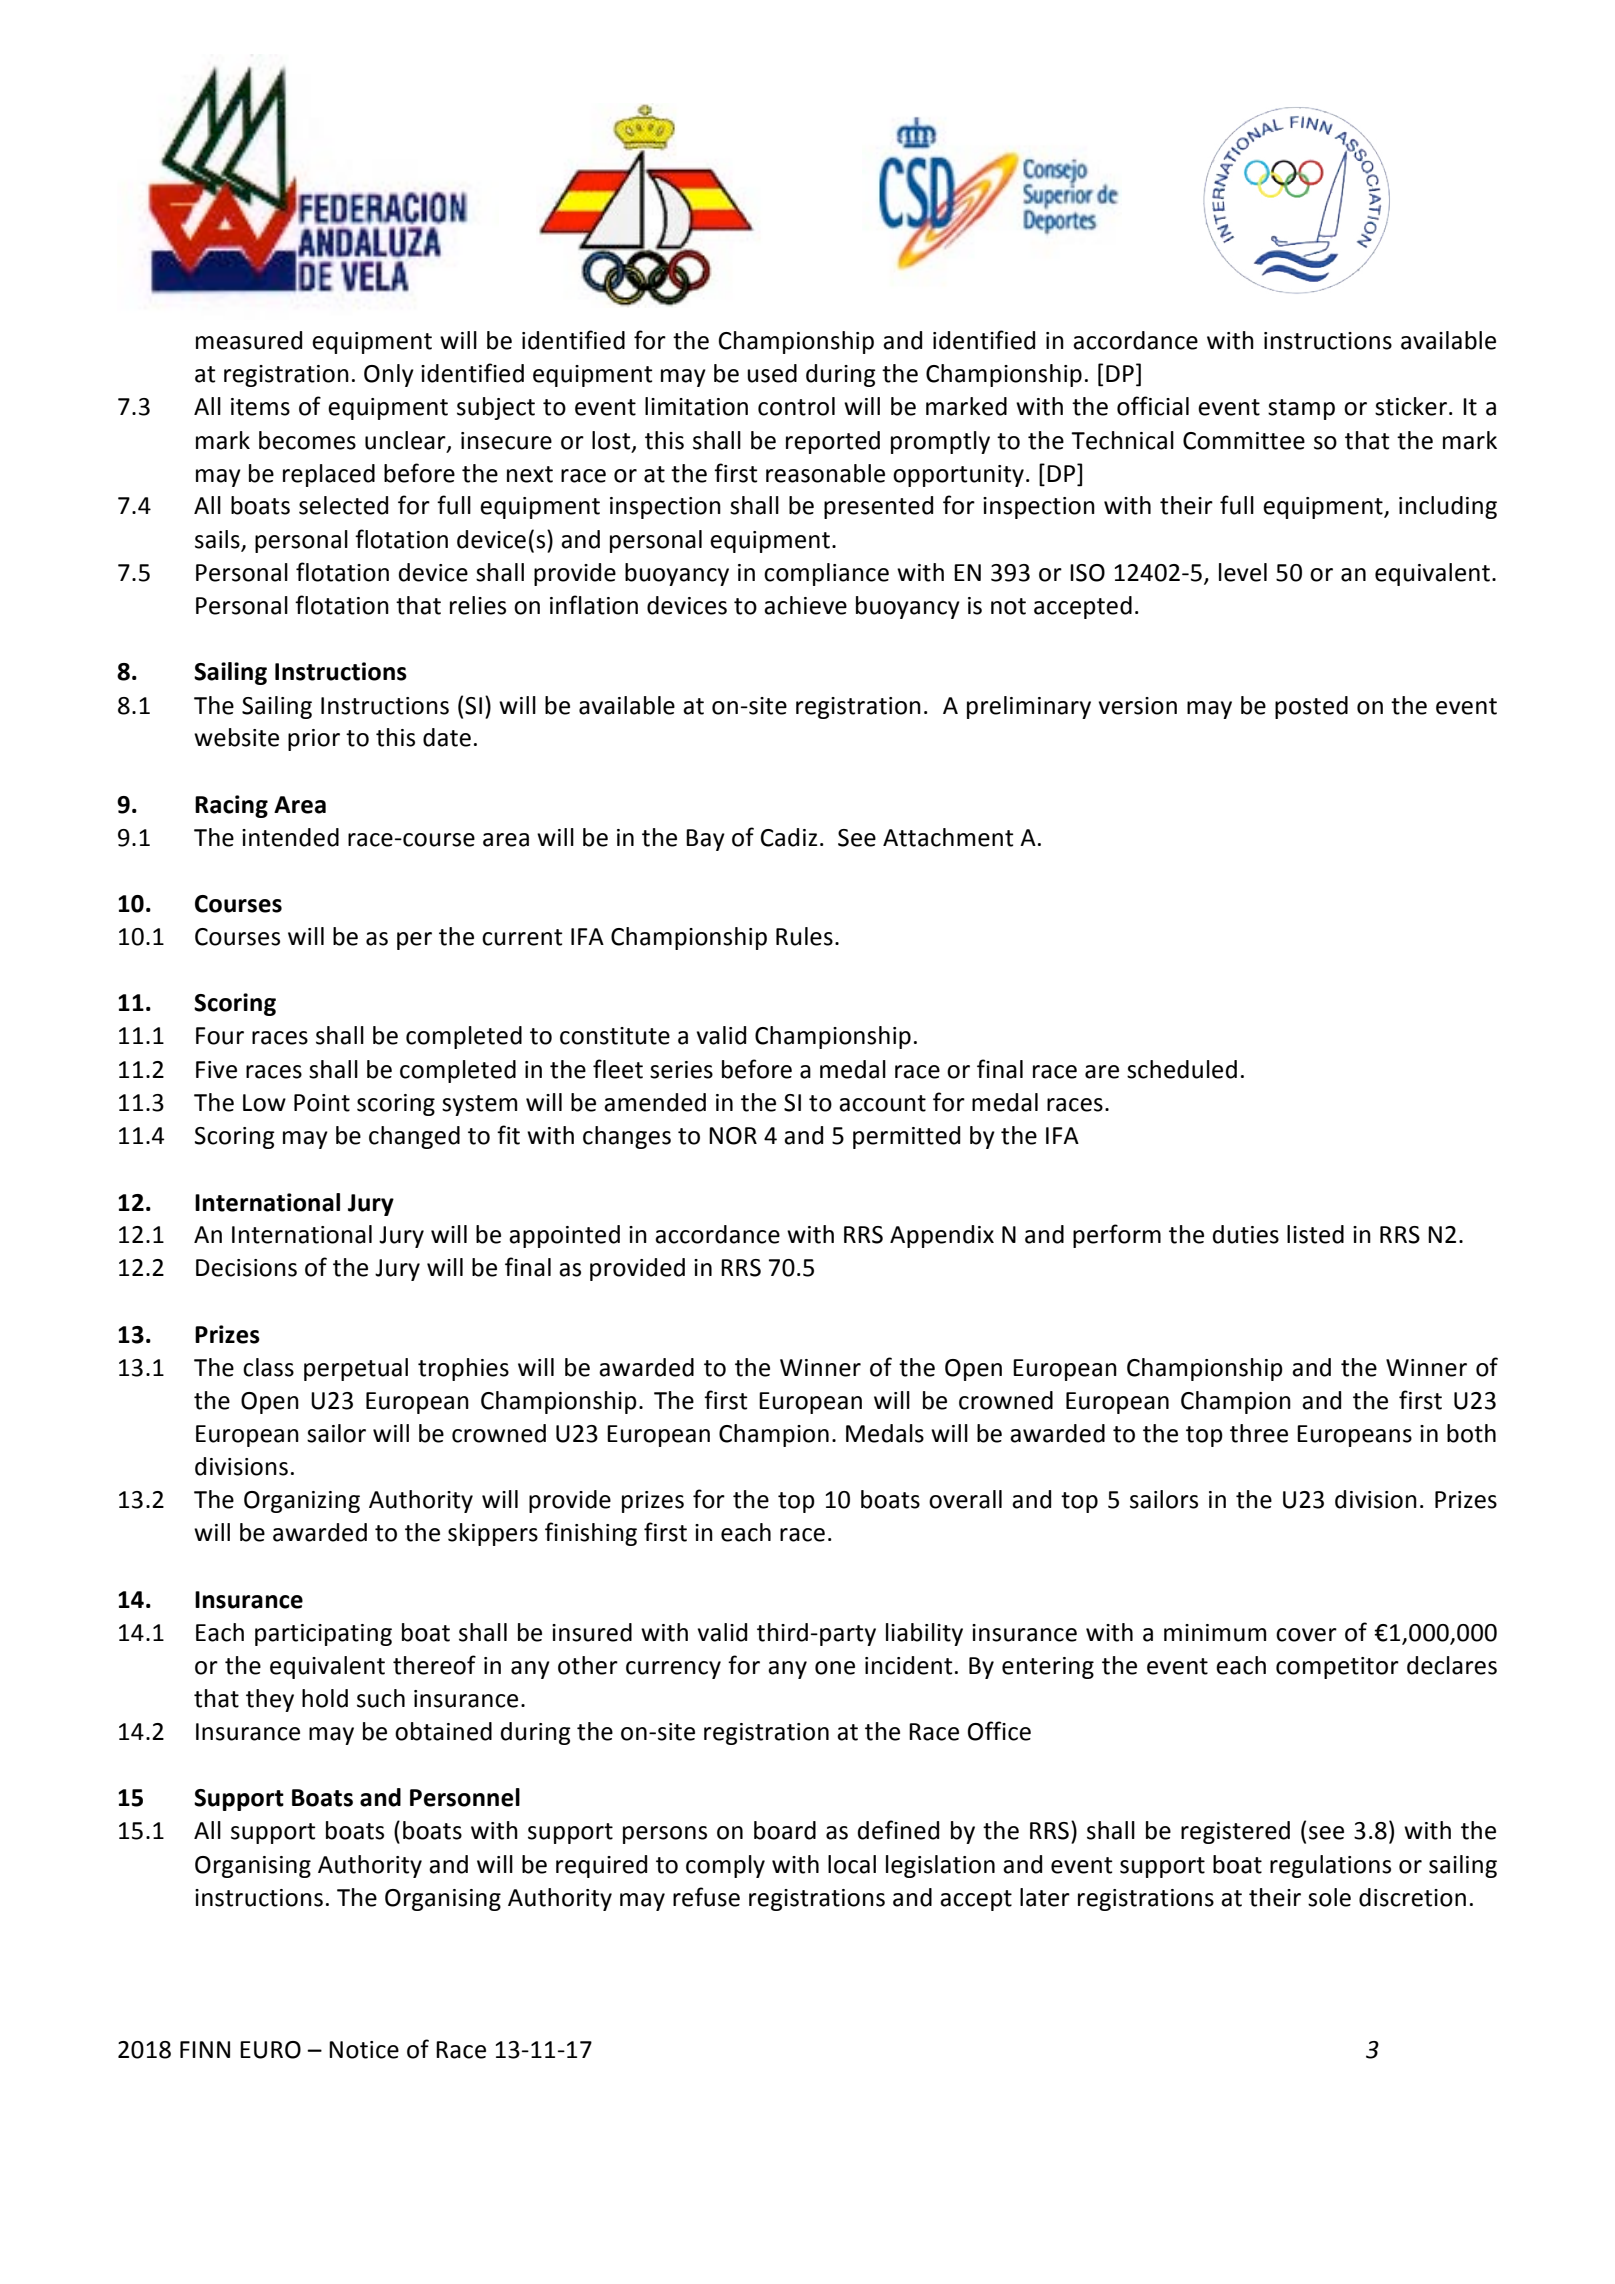 This screenshot has width=1615, height=2284. I want to click on permitted, so click(906, 1137).
